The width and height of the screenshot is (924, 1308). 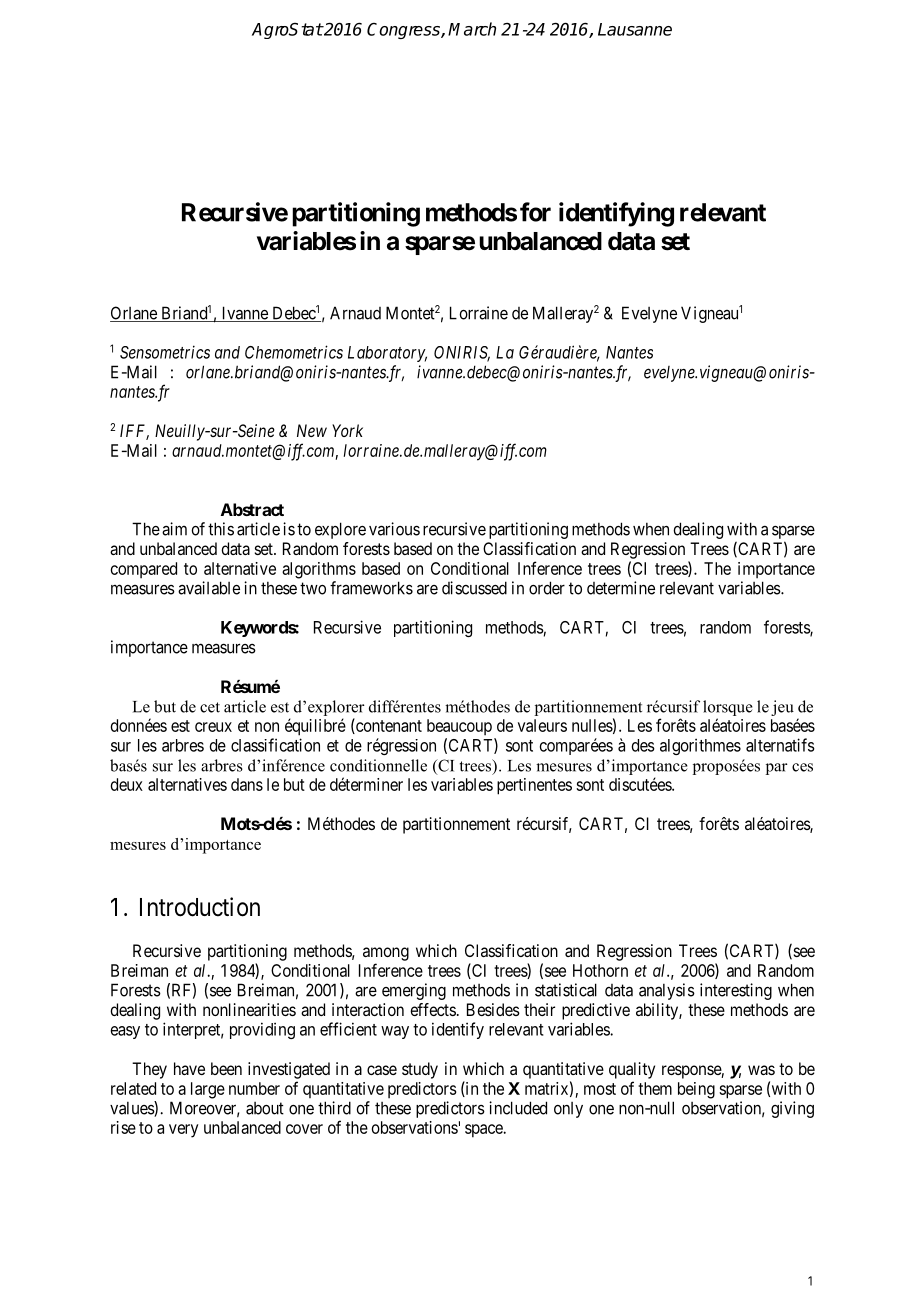 I want to click on Chemometrics, so click(x=294, y=352).
